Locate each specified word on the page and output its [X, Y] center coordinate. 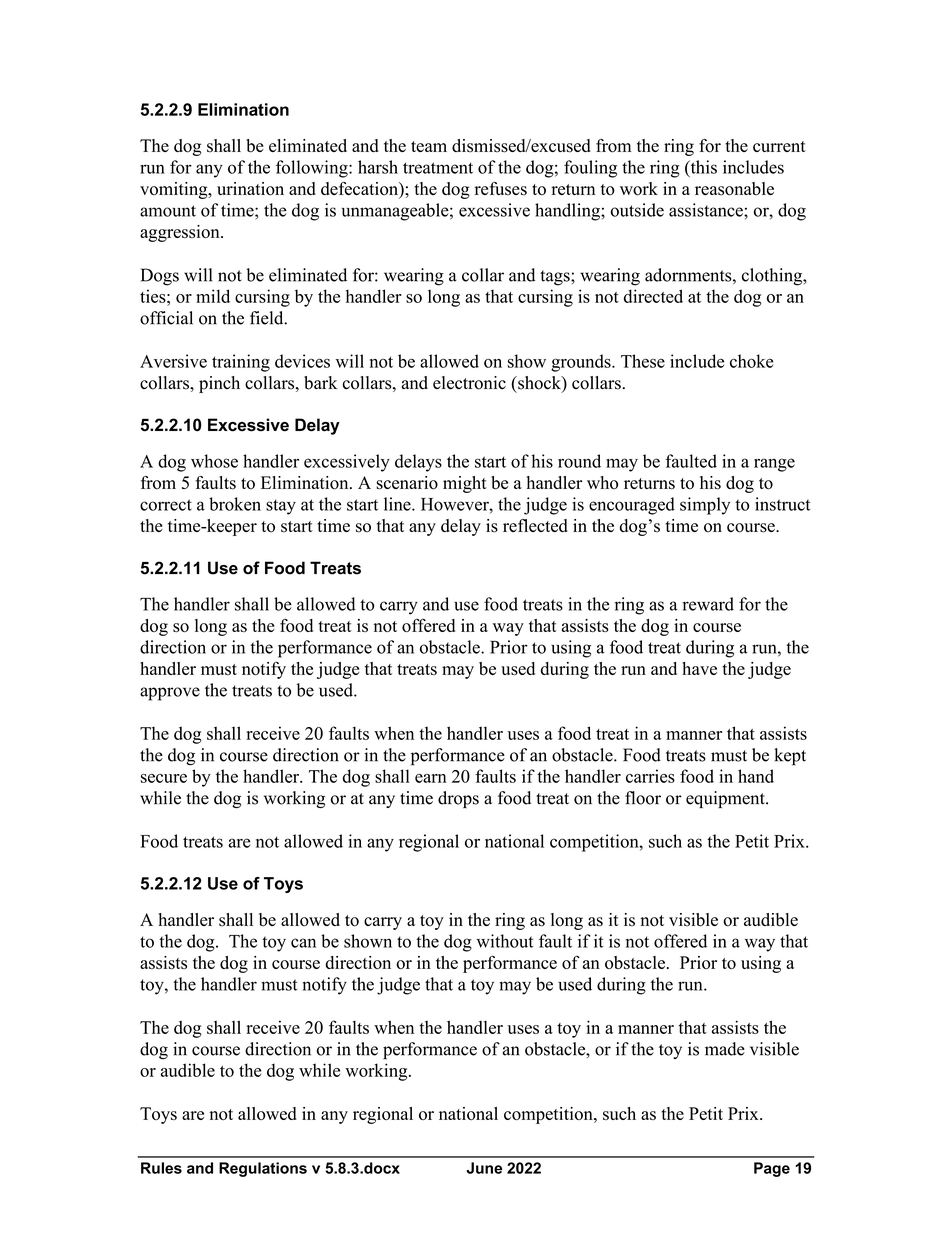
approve [170, 694]
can [303, 943]
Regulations [263, 1169]
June [484, 1168]
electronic [469, 383]
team [429, 146]
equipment [726, 799]
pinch [219, 384]
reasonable [734, 189]
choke [752, 361]
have [699, 668]
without [505, 941]
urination [250, 189]
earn [431, 778]
